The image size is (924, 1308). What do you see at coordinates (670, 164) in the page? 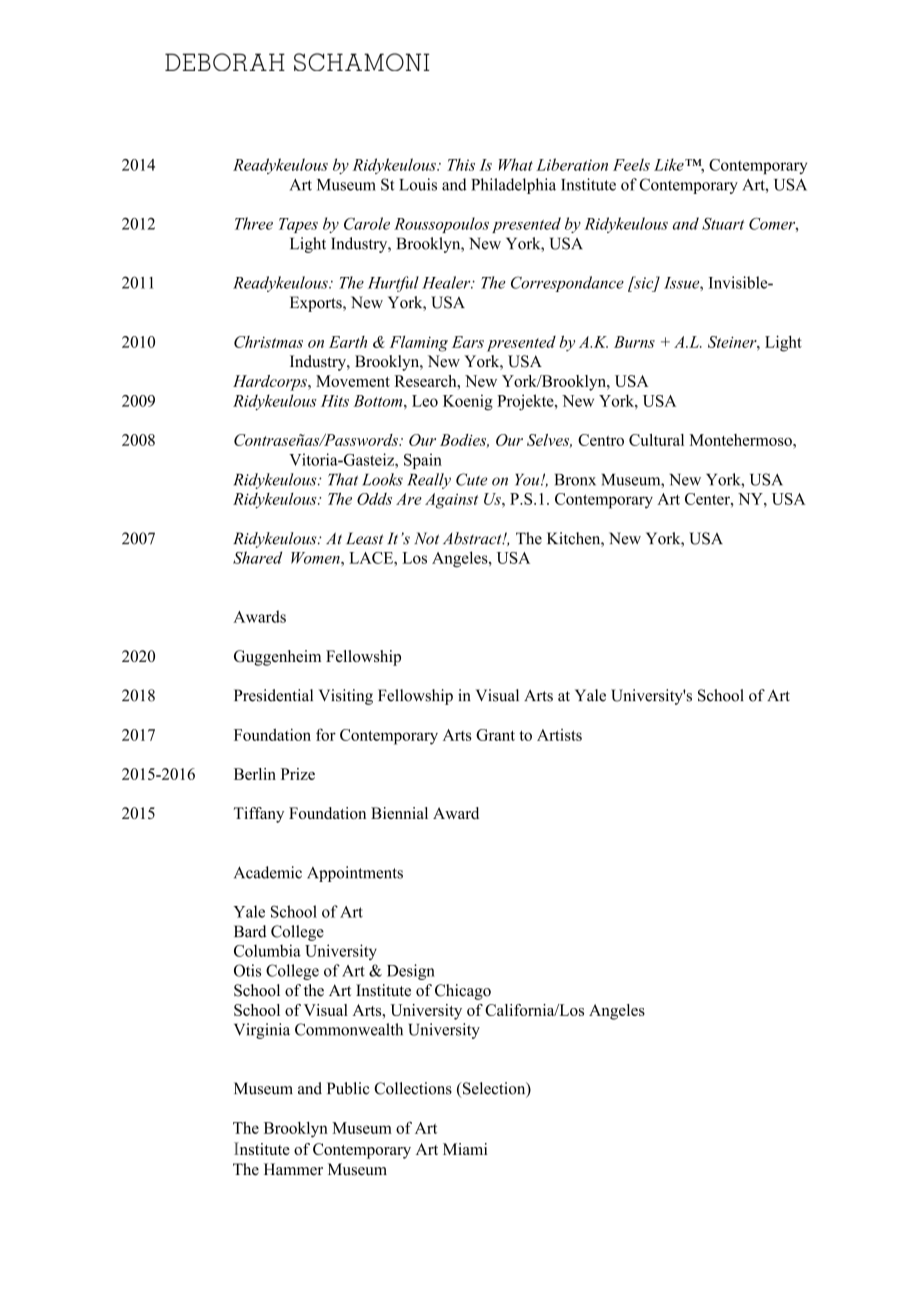
I see `Like` at bounding box center [670, 164].
